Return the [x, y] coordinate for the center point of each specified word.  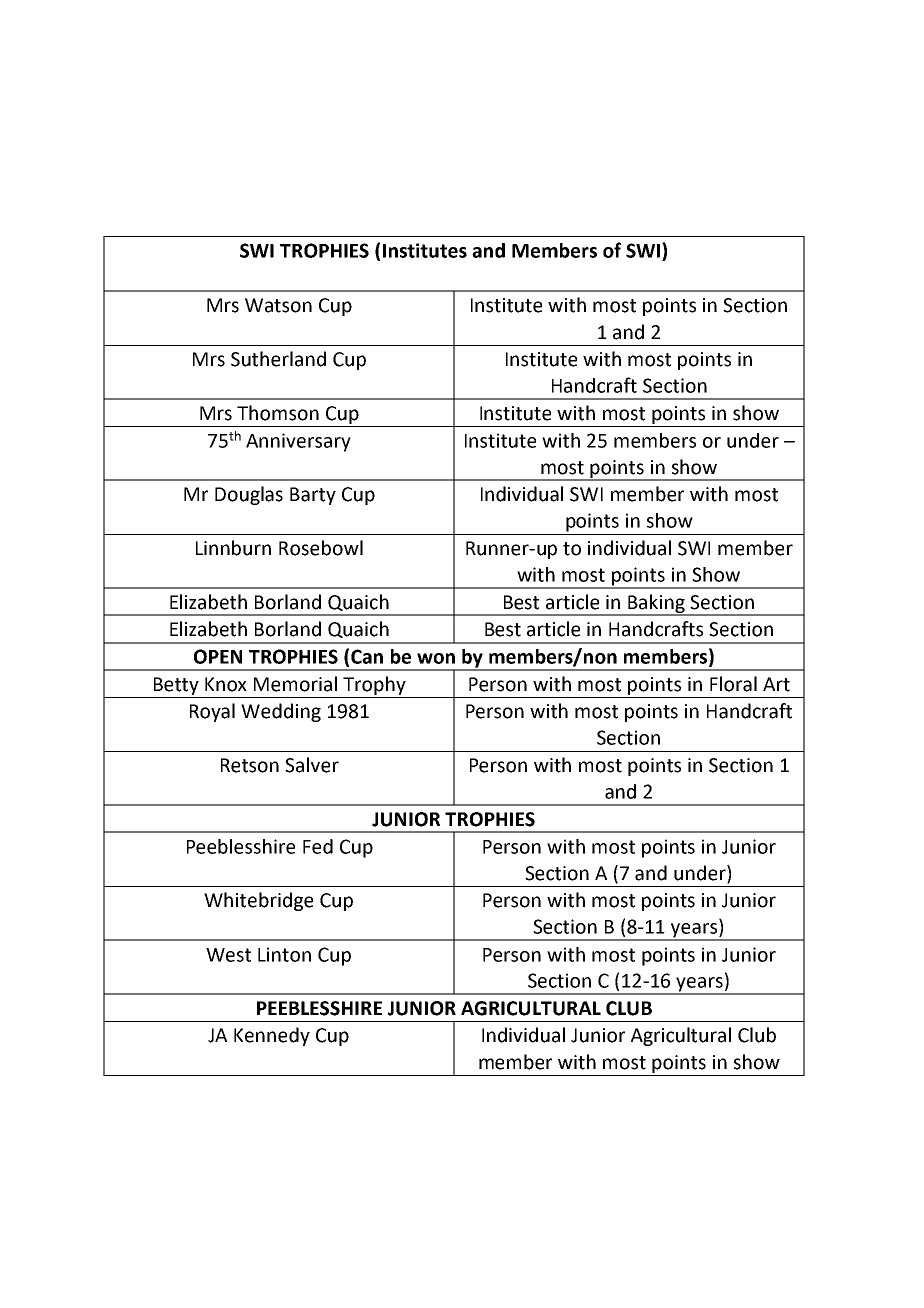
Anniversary [298, 442]
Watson [278, 305]
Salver [312, 765]
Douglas [249, 495]
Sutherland [278, 359]
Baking [656, 604]
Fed [318, 846]
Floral [733, 684]
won [436, 658]
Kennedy [272, 1036]
